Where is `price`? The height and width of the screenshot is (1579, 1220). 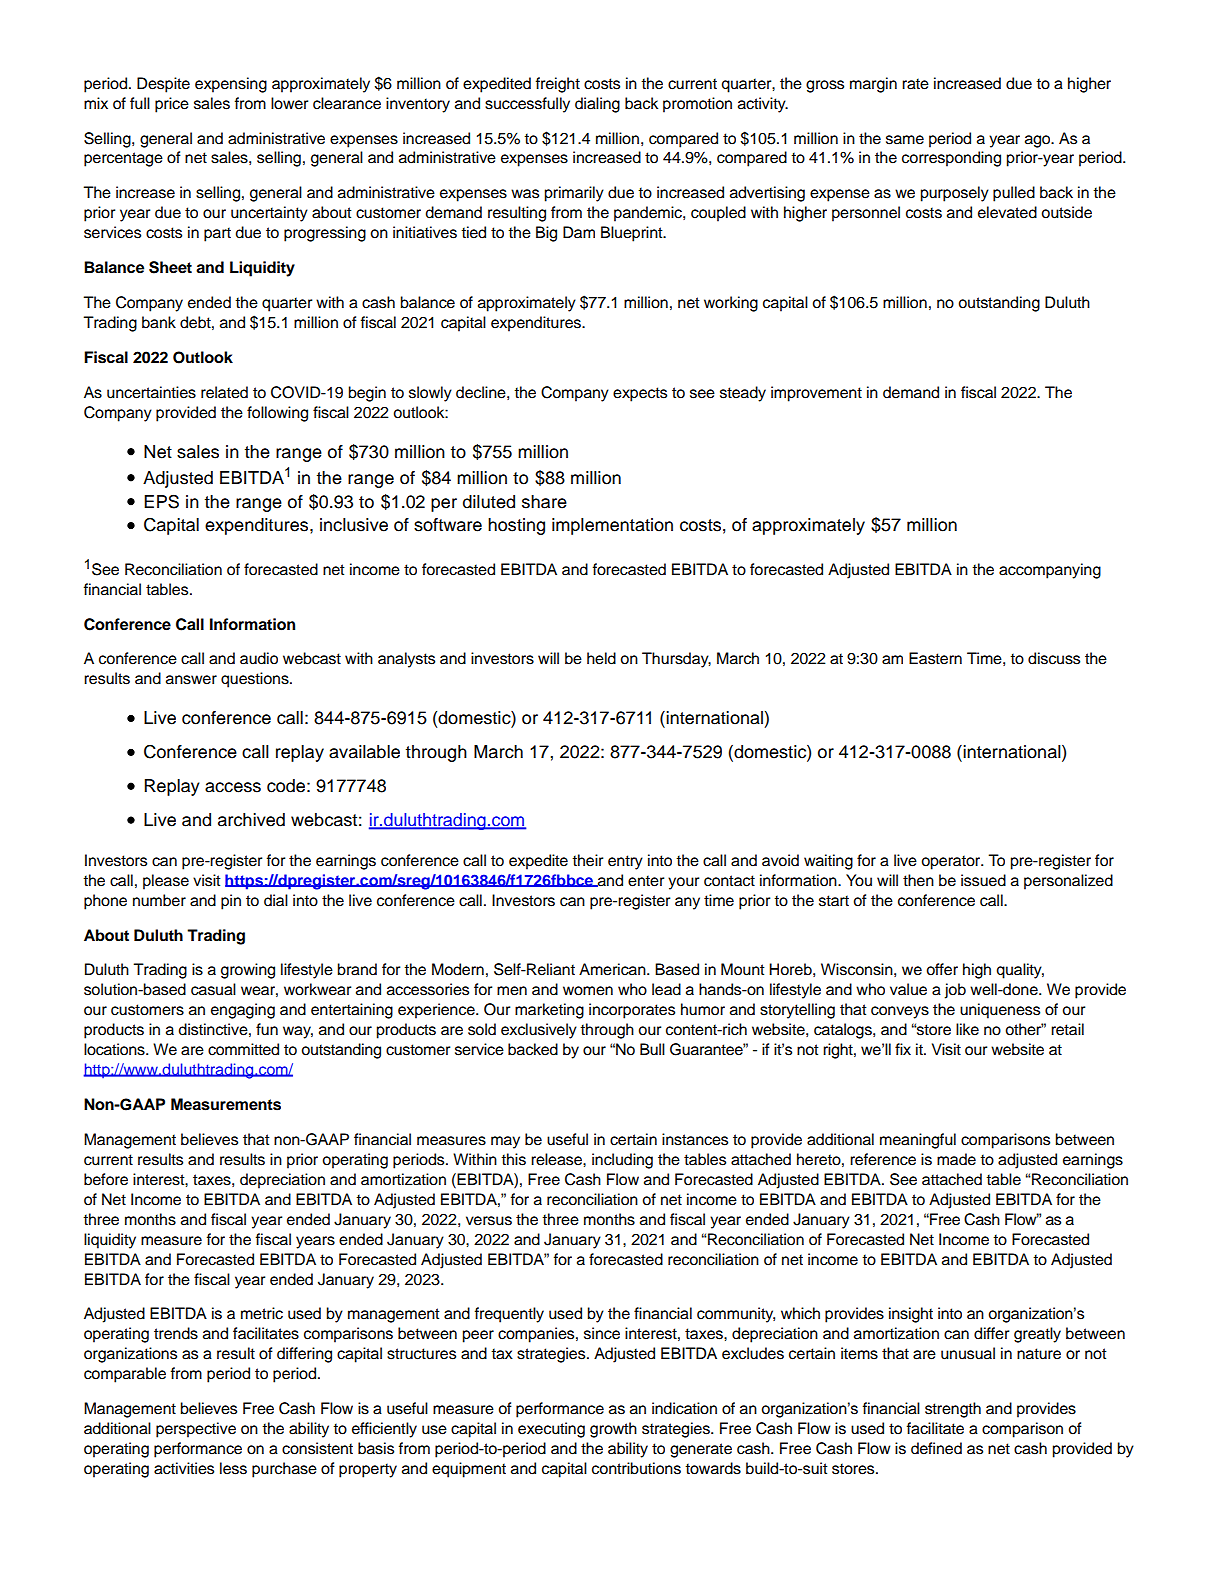
price is located at coordinates (172, 105).
